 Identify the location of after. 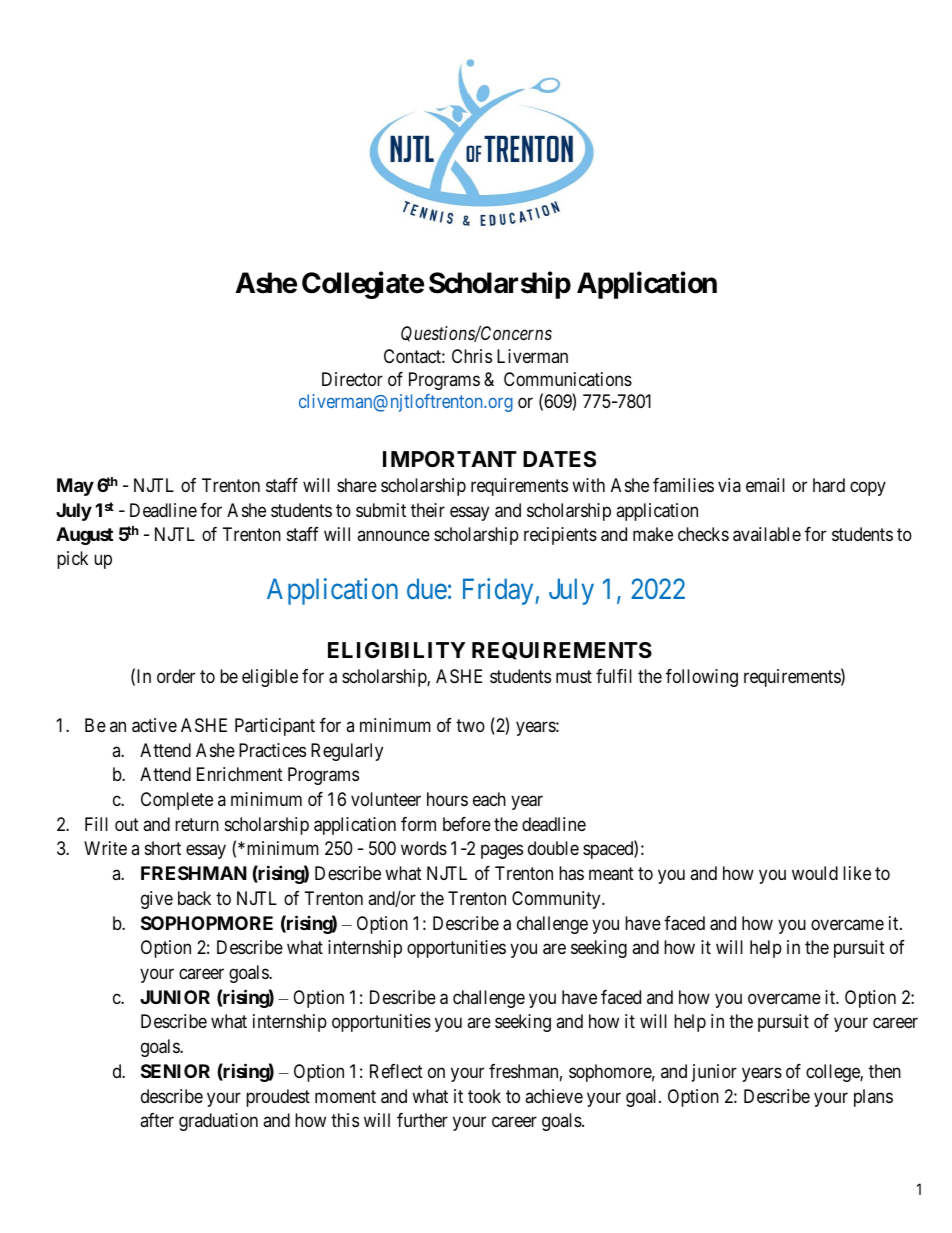
(157, 1120).
